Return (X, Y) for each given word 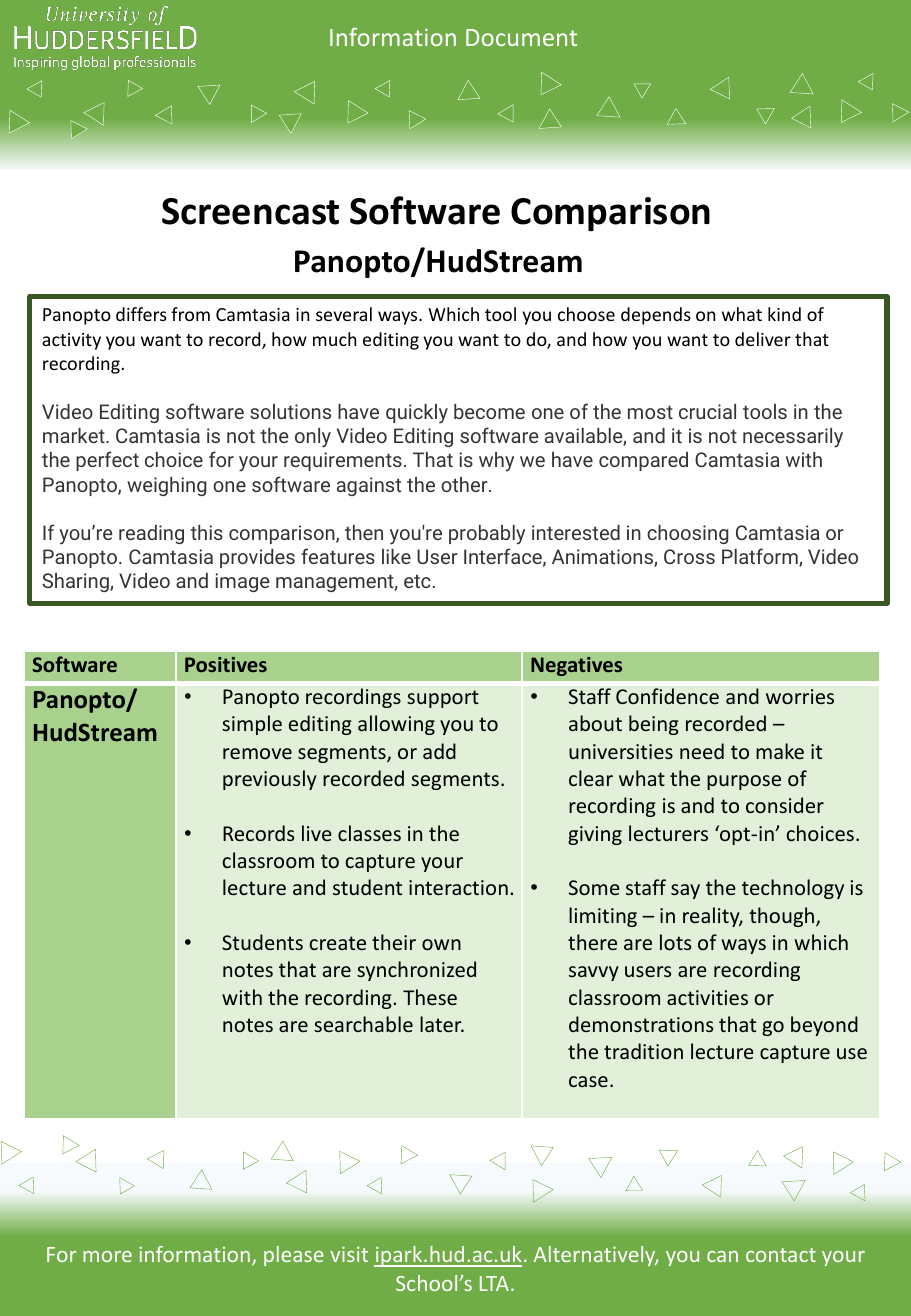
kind (784, 314)
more (107, 1256)
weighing (166, 486)
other (465, 484)
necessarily (793, 438)
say (685, 891)
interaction (458, 887)
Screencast (250, 211)
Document (521, 37)
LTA (494, 1283)
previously (270, 780)
